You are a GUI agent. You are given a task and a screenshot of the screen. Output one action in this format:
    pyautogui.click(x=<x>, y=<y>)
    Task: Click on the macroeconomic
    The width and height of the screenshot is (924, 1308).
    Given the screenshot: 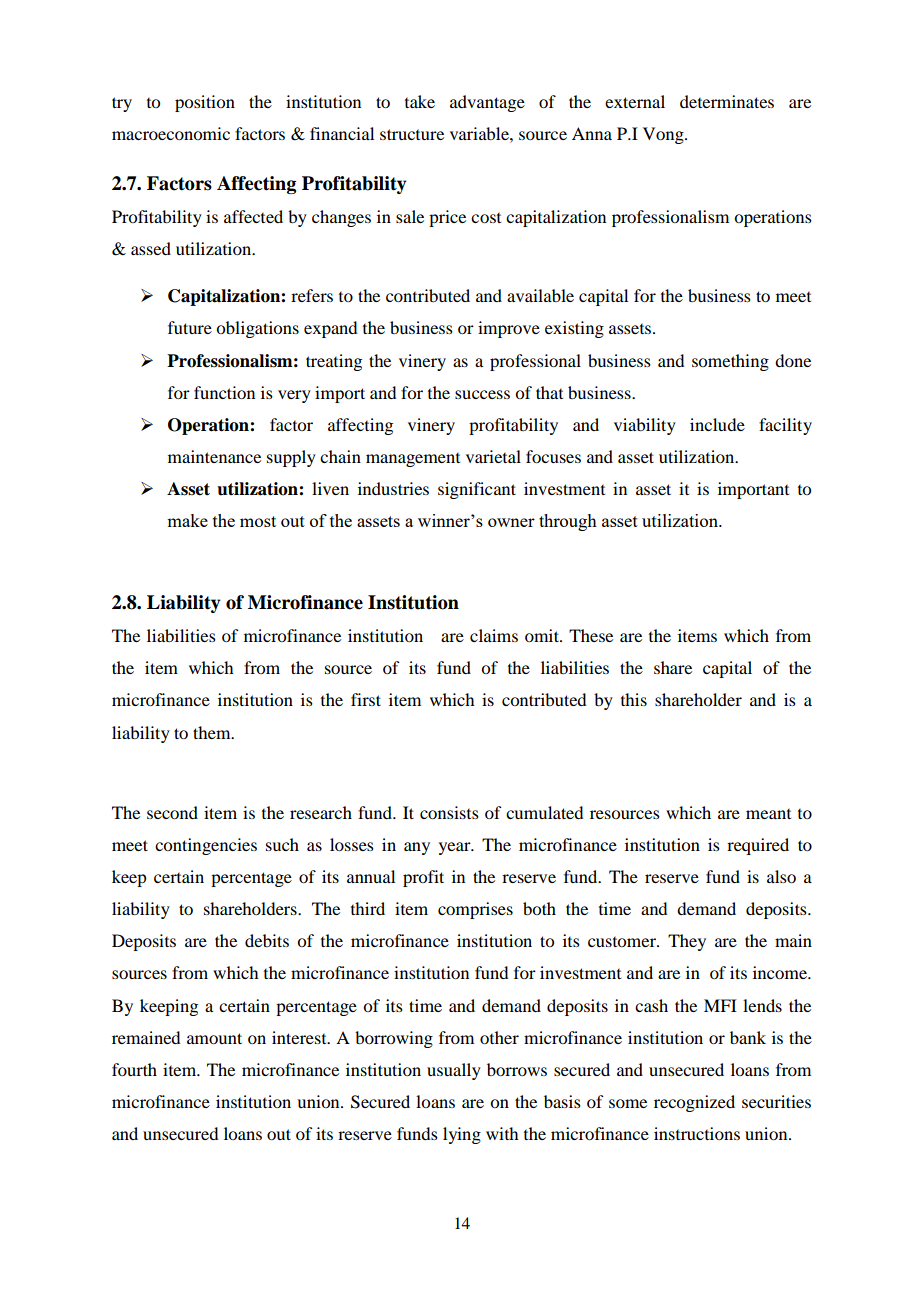 What is the action you would take?
    pyautogui.click(x=171, y=133)
